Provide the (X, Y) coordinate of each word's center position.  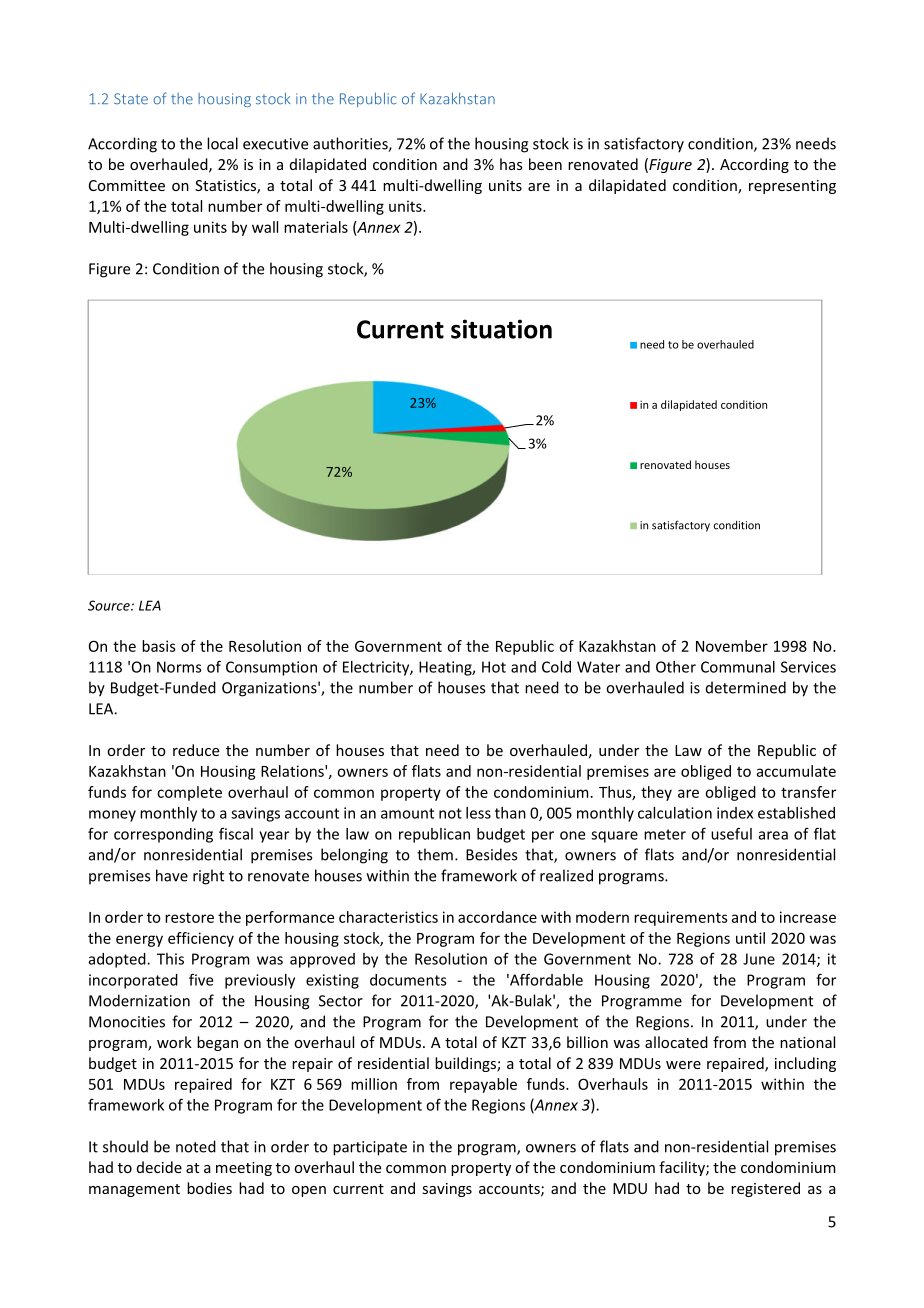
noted (196, 1146)
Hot (494, 667)
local (222, 143)
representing (792, 187)
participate (370, 1148)
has (511, 164)
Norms (179, 667)
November (732, 646)
